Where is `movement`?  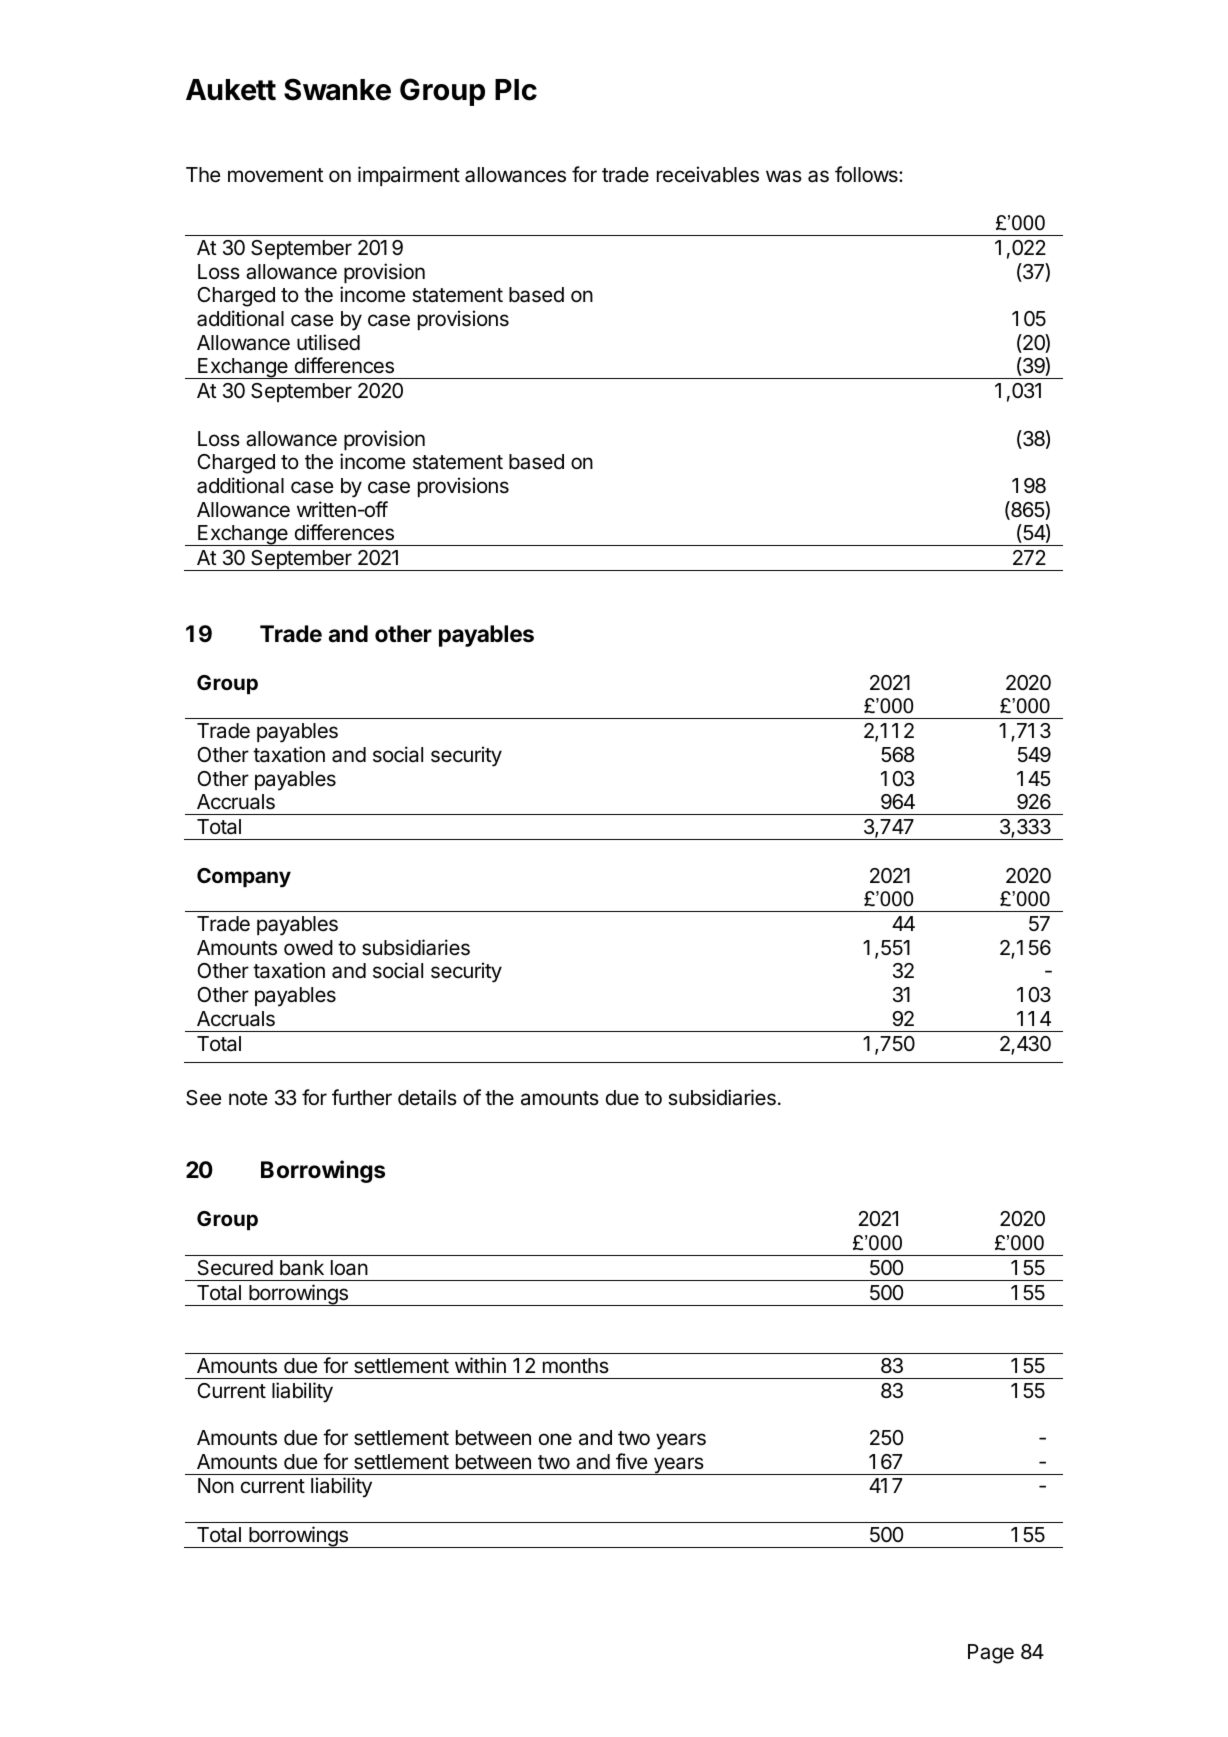
movement is located at coordinates (276, 175).
